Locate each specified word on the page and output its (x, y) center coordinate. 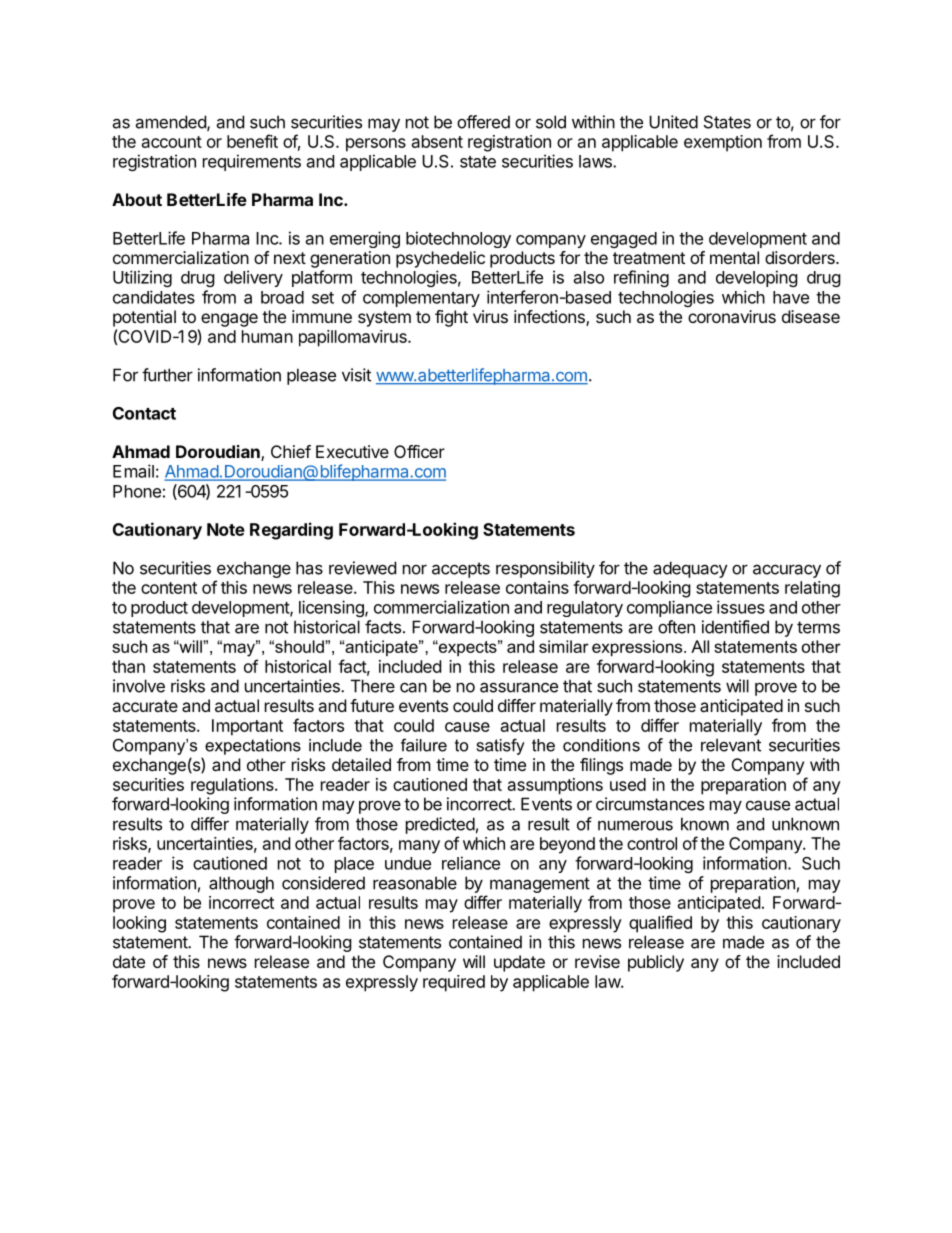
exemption (723, 143)
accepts (461, 570)
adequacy (690, 569)
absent (437, 141)
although (241, 884)
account (172, 142)
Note (226, 529)
